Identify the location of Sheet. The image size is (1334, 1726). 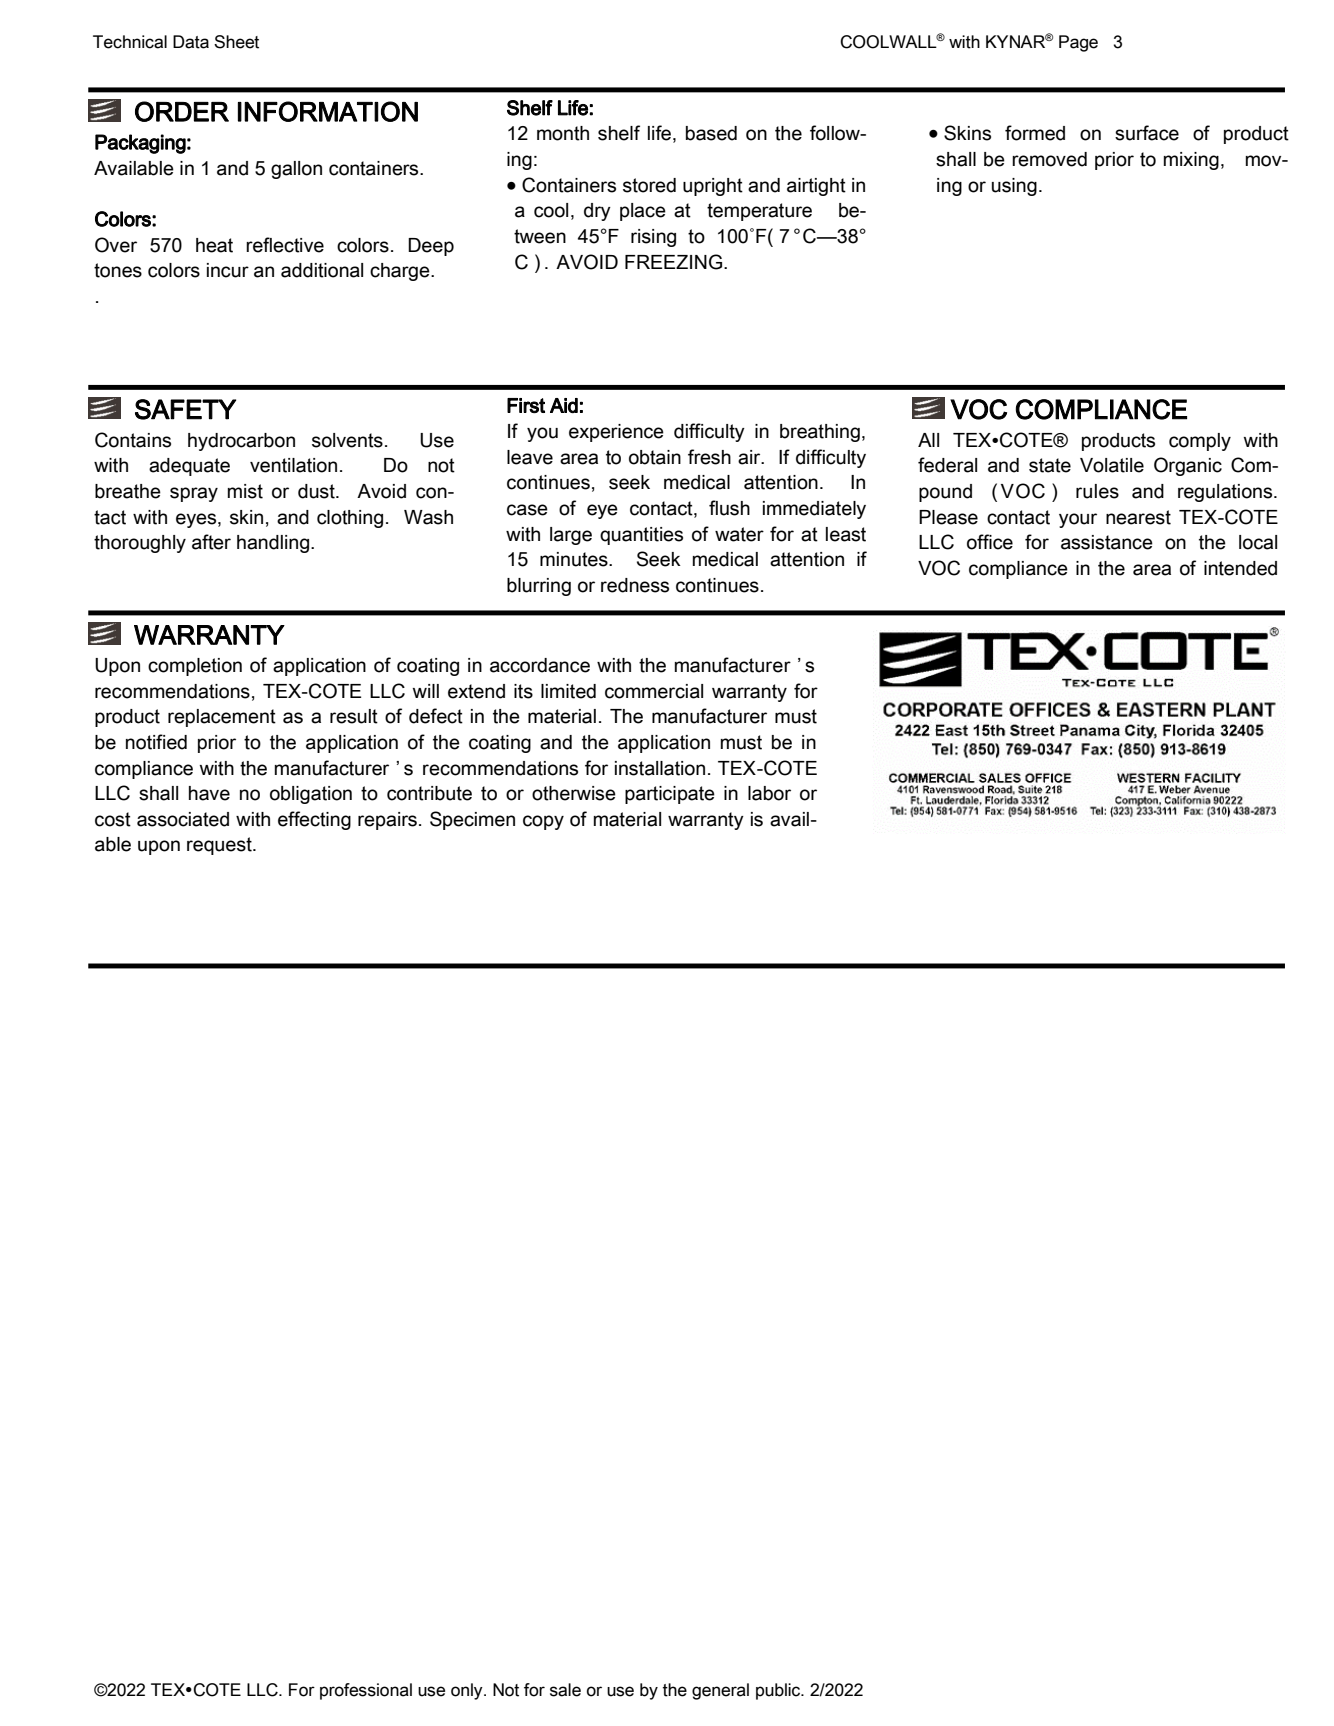
(236, 42).
